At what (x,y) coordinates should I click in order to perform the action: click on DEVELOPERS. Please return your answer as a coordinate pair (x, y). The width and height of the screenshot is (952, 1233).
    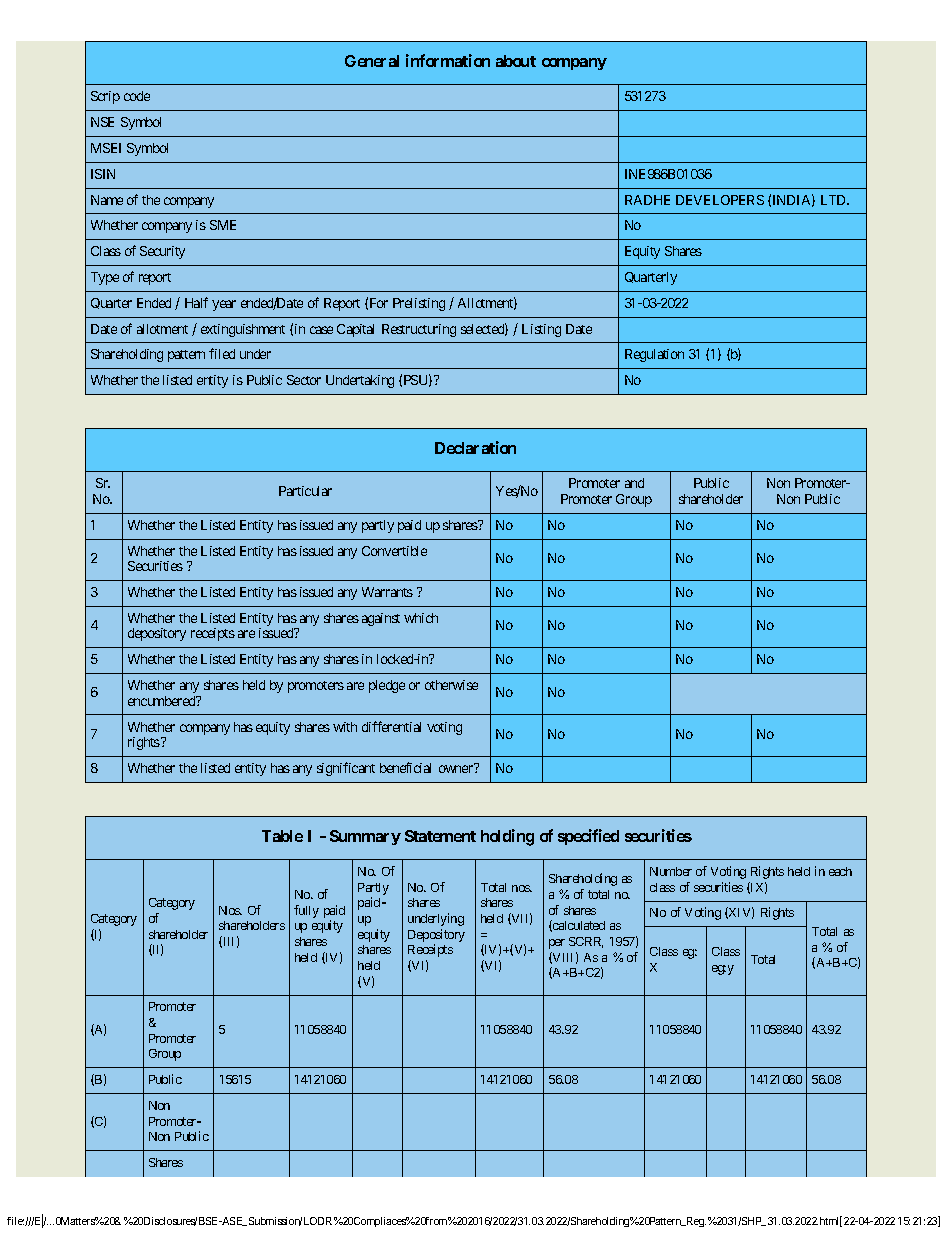
    Looking at the image, I should click on (720, 200).
